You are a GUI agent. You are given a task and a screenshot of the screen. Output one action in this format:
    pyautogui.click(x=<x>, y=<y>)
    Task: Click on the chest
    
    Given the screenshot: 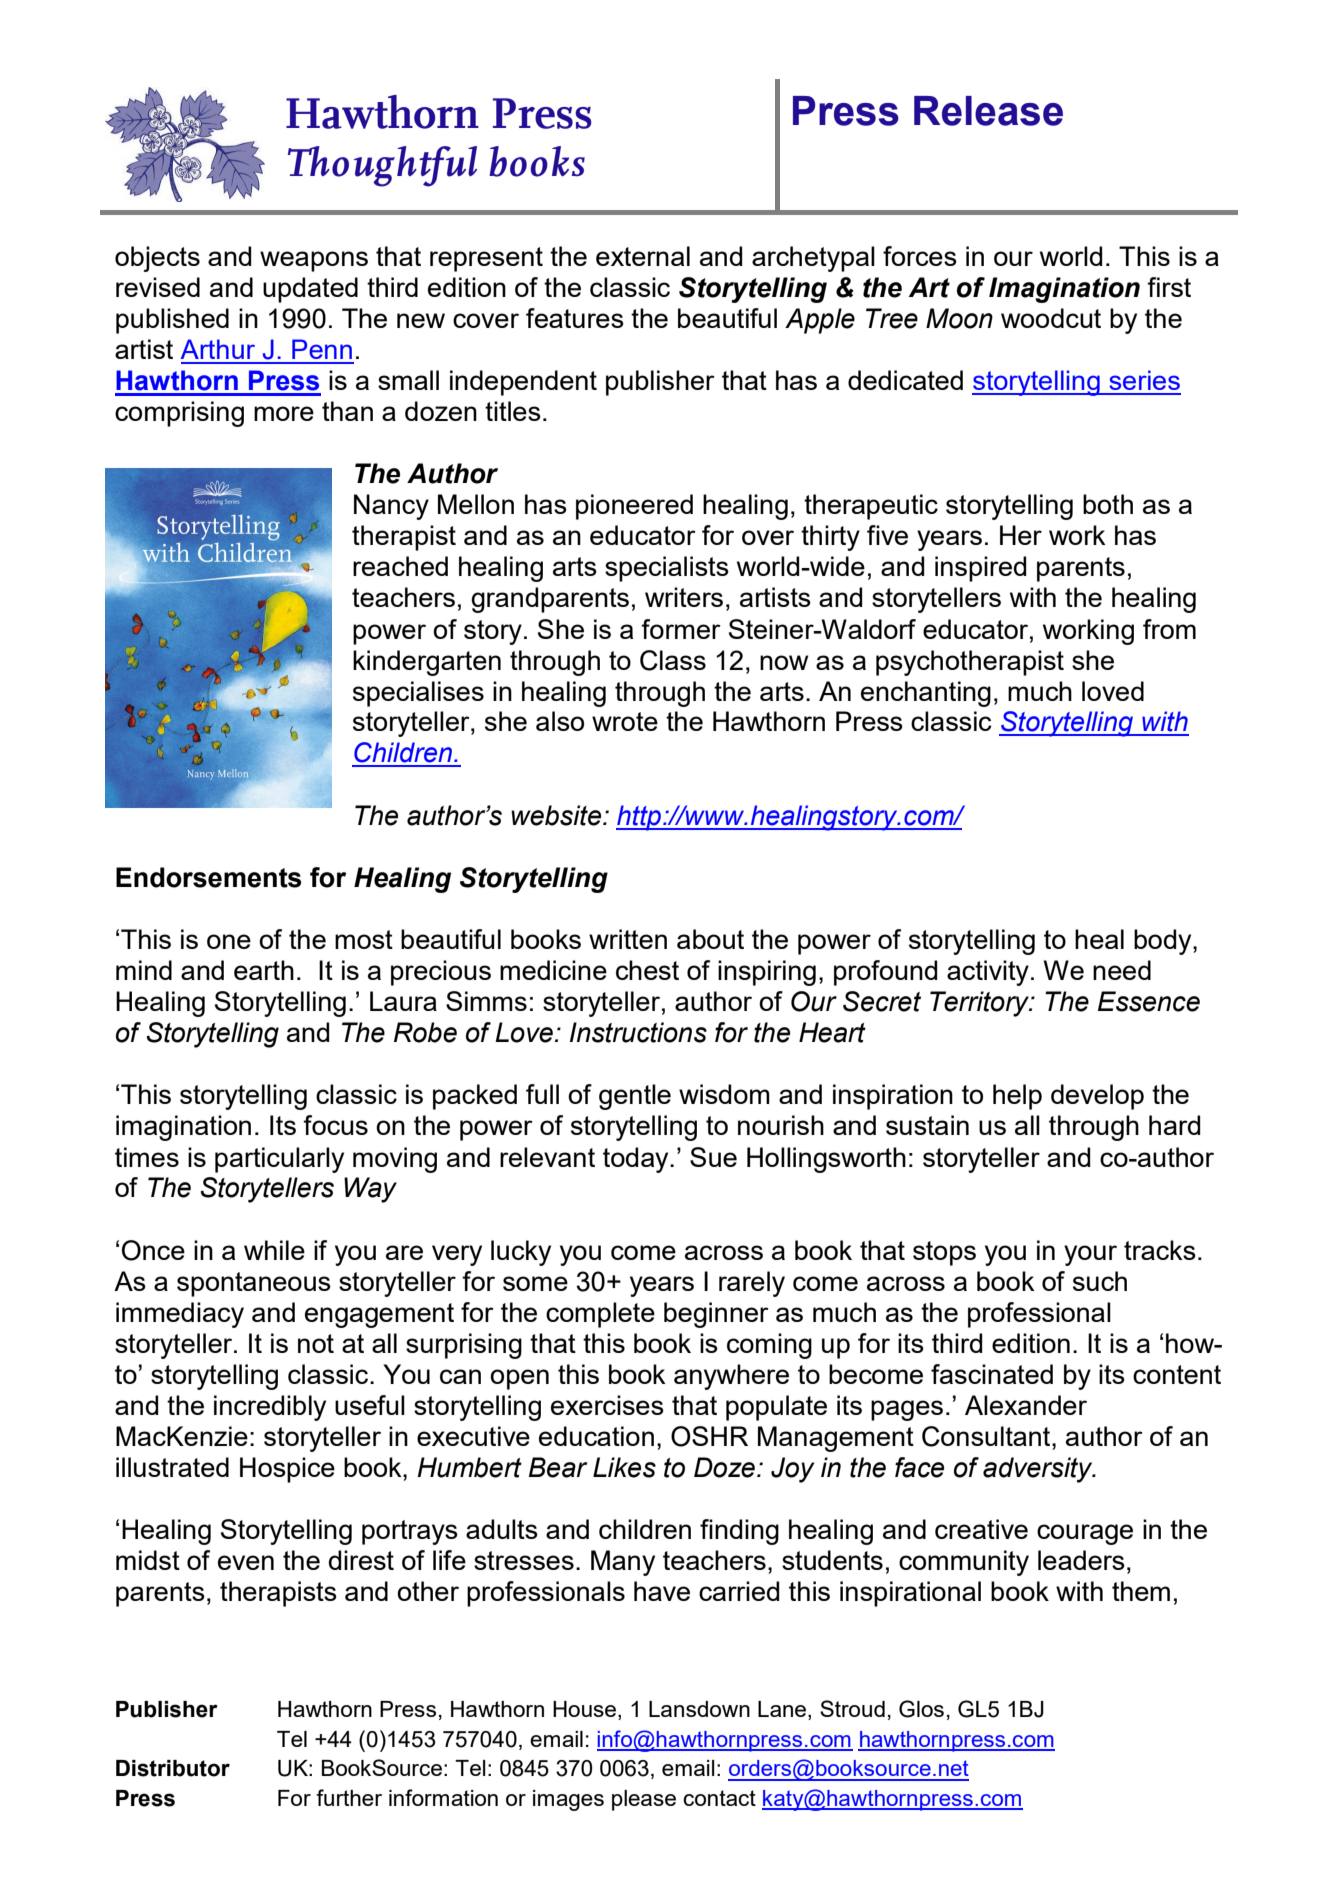 What is the action you would take?
    pyautogui.click(x=647, y=970)
